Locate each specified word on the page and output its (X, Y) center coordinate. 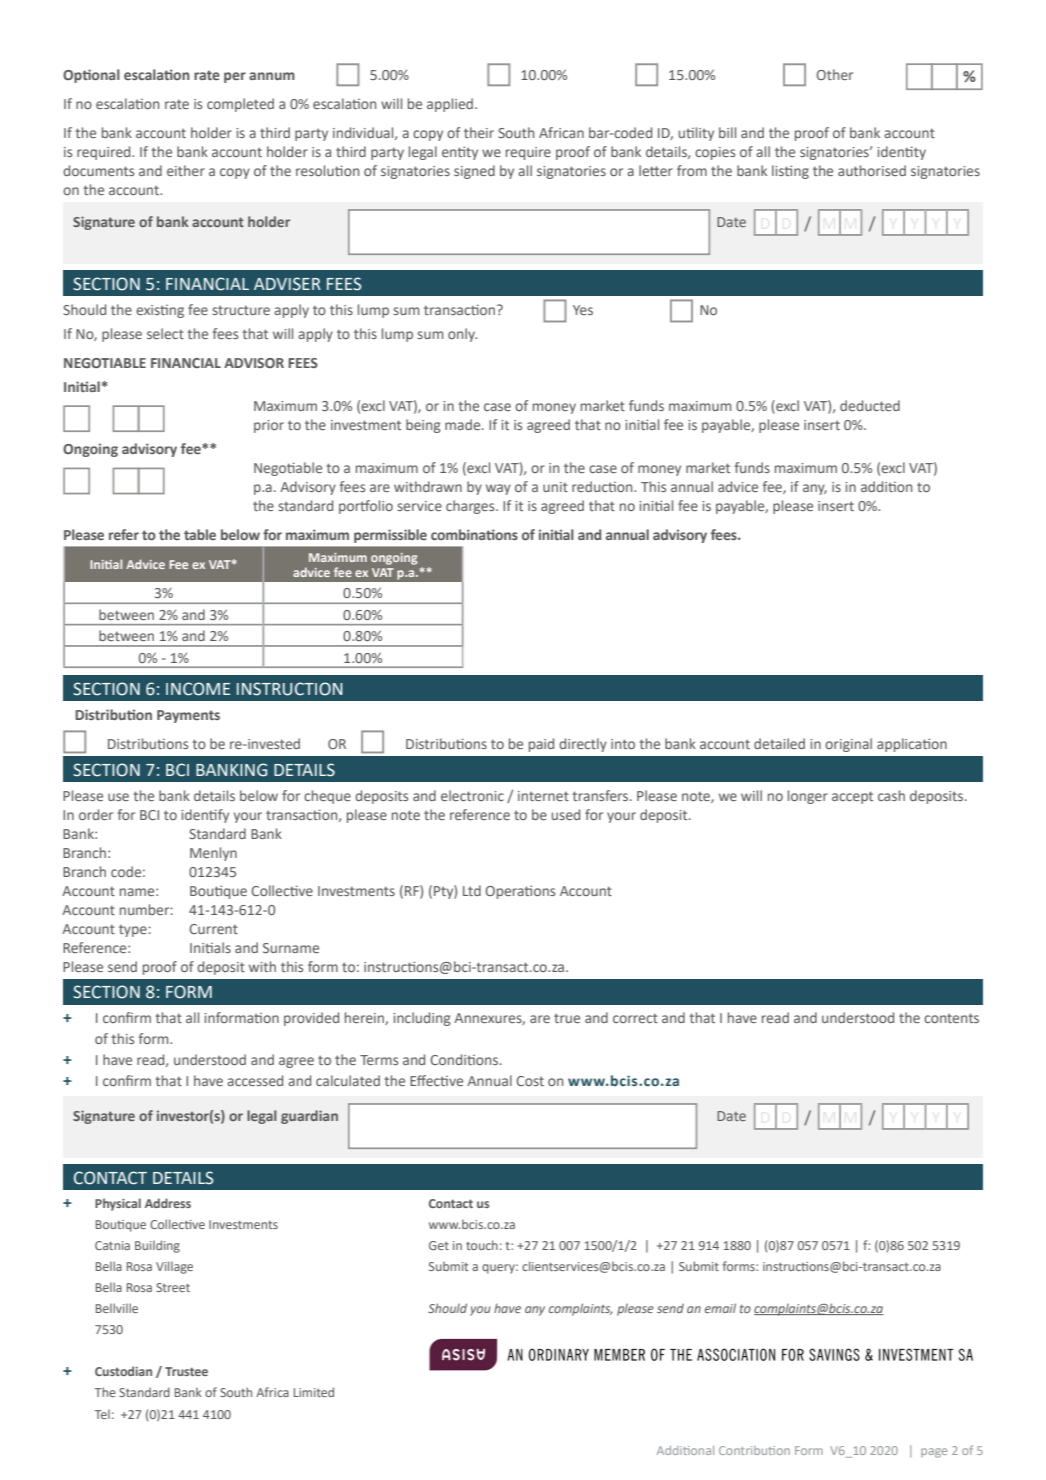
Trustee (186, 1371)
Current (213, 929)
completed (240, 105)
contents (951, 1018)
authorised (872, 170)
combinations (474, 534)
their (479, 132)
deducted (870, 405)
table (200, 534)
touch (482, 1245)
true (567, 1018)
